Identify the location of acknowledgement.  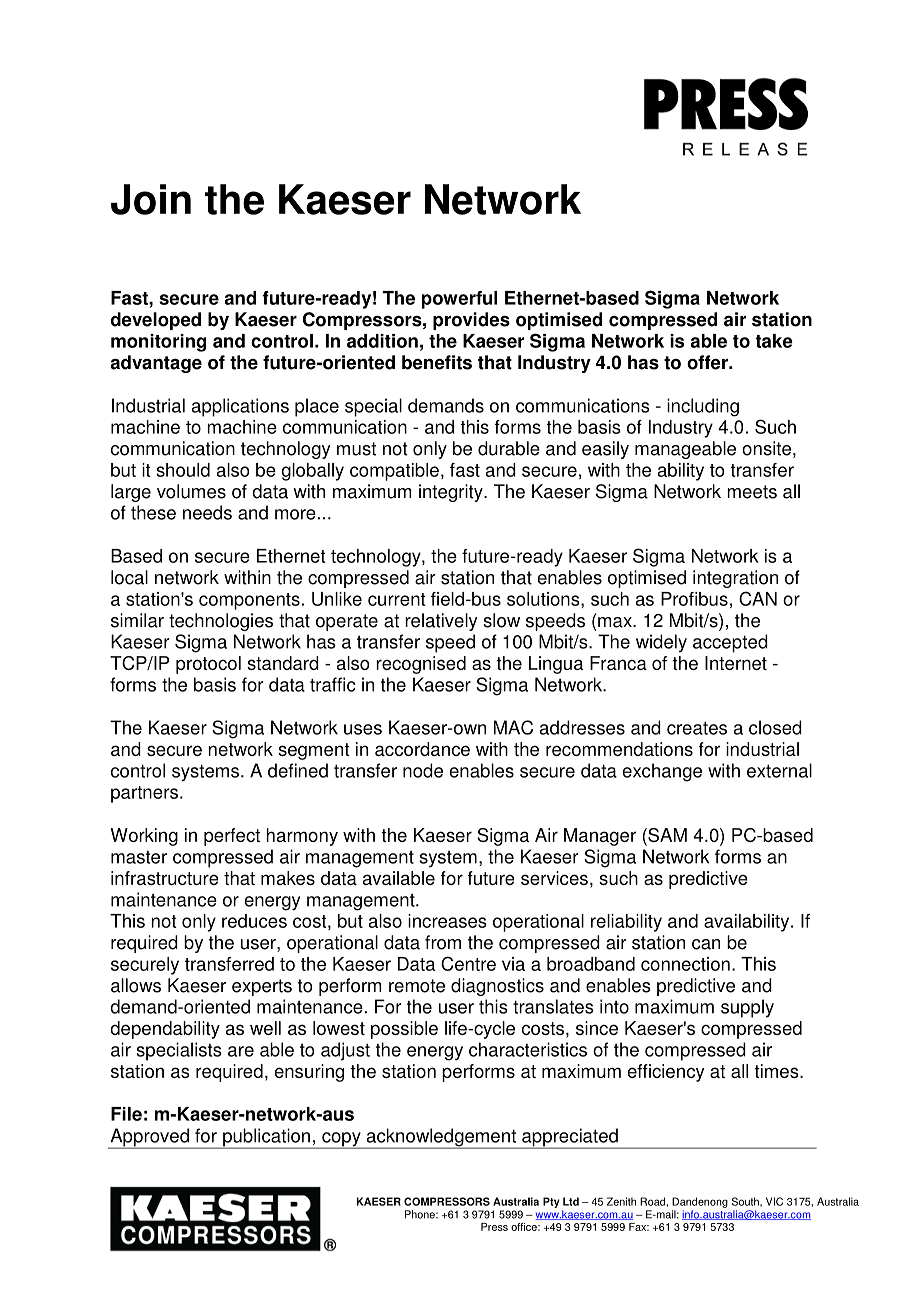
(441, 1138).
